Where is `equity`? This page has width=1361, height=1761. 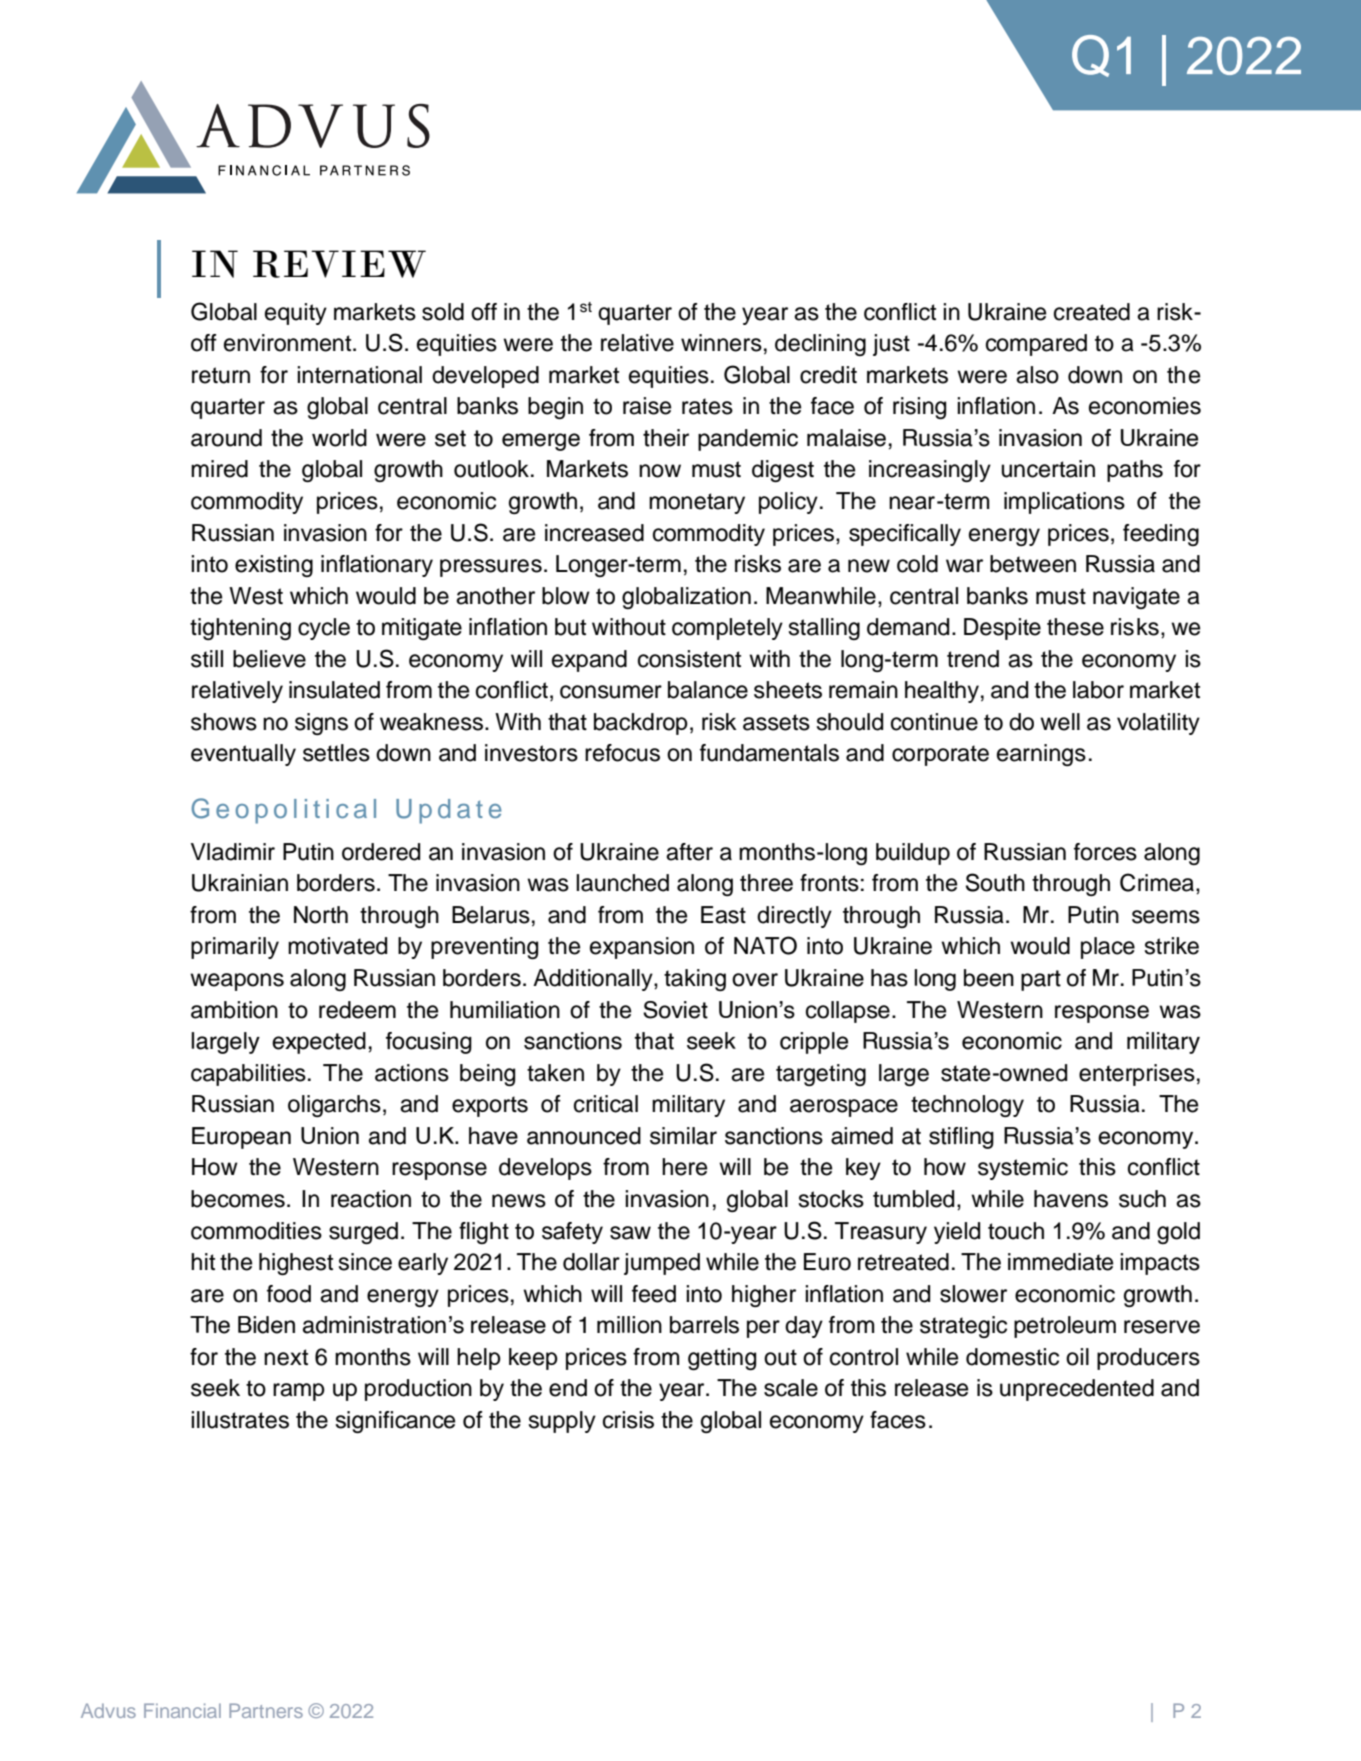 equity is located at coordinates (296, 314).
